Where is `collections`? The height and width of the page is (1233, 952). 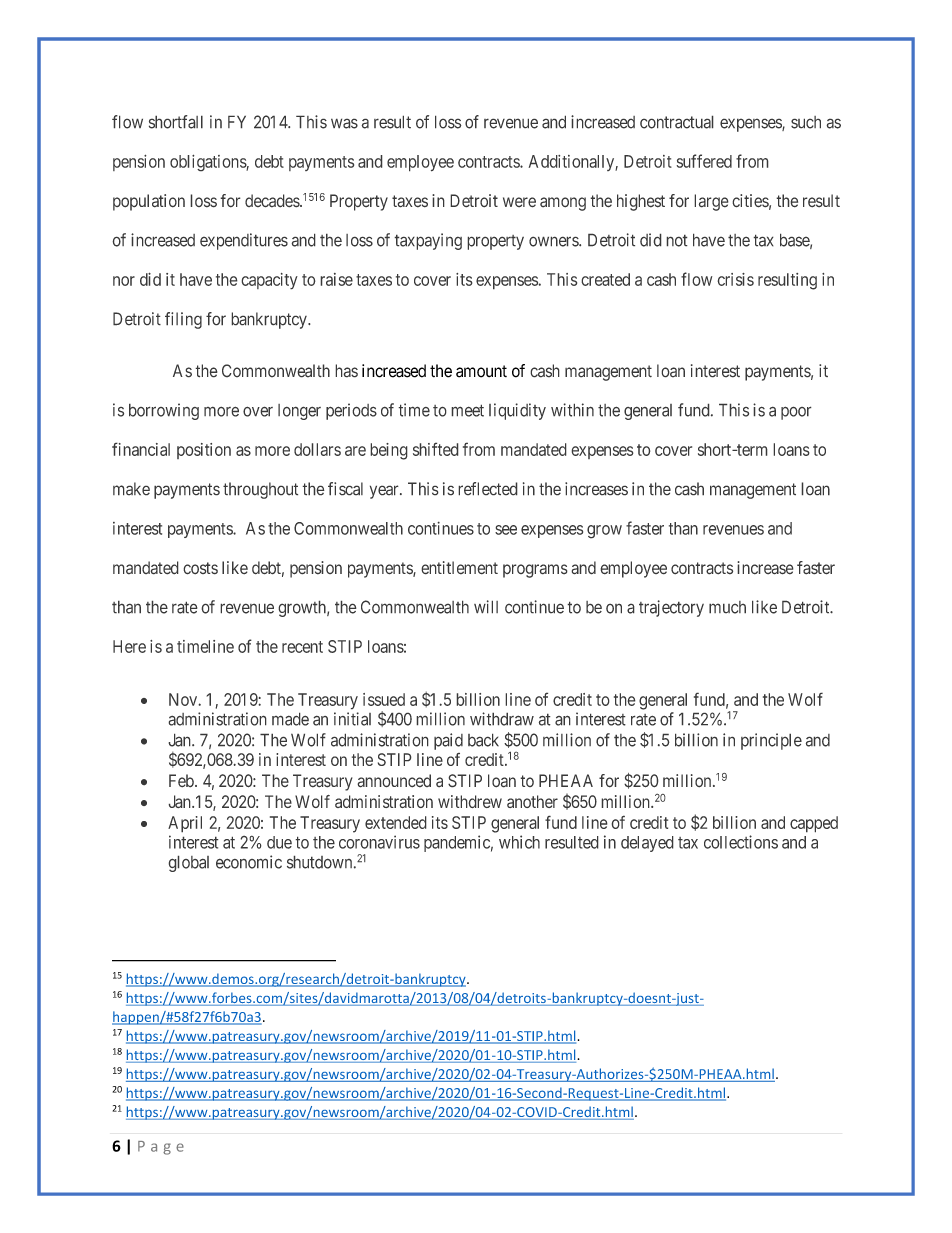 collections is located at coordinates (741, 842).
